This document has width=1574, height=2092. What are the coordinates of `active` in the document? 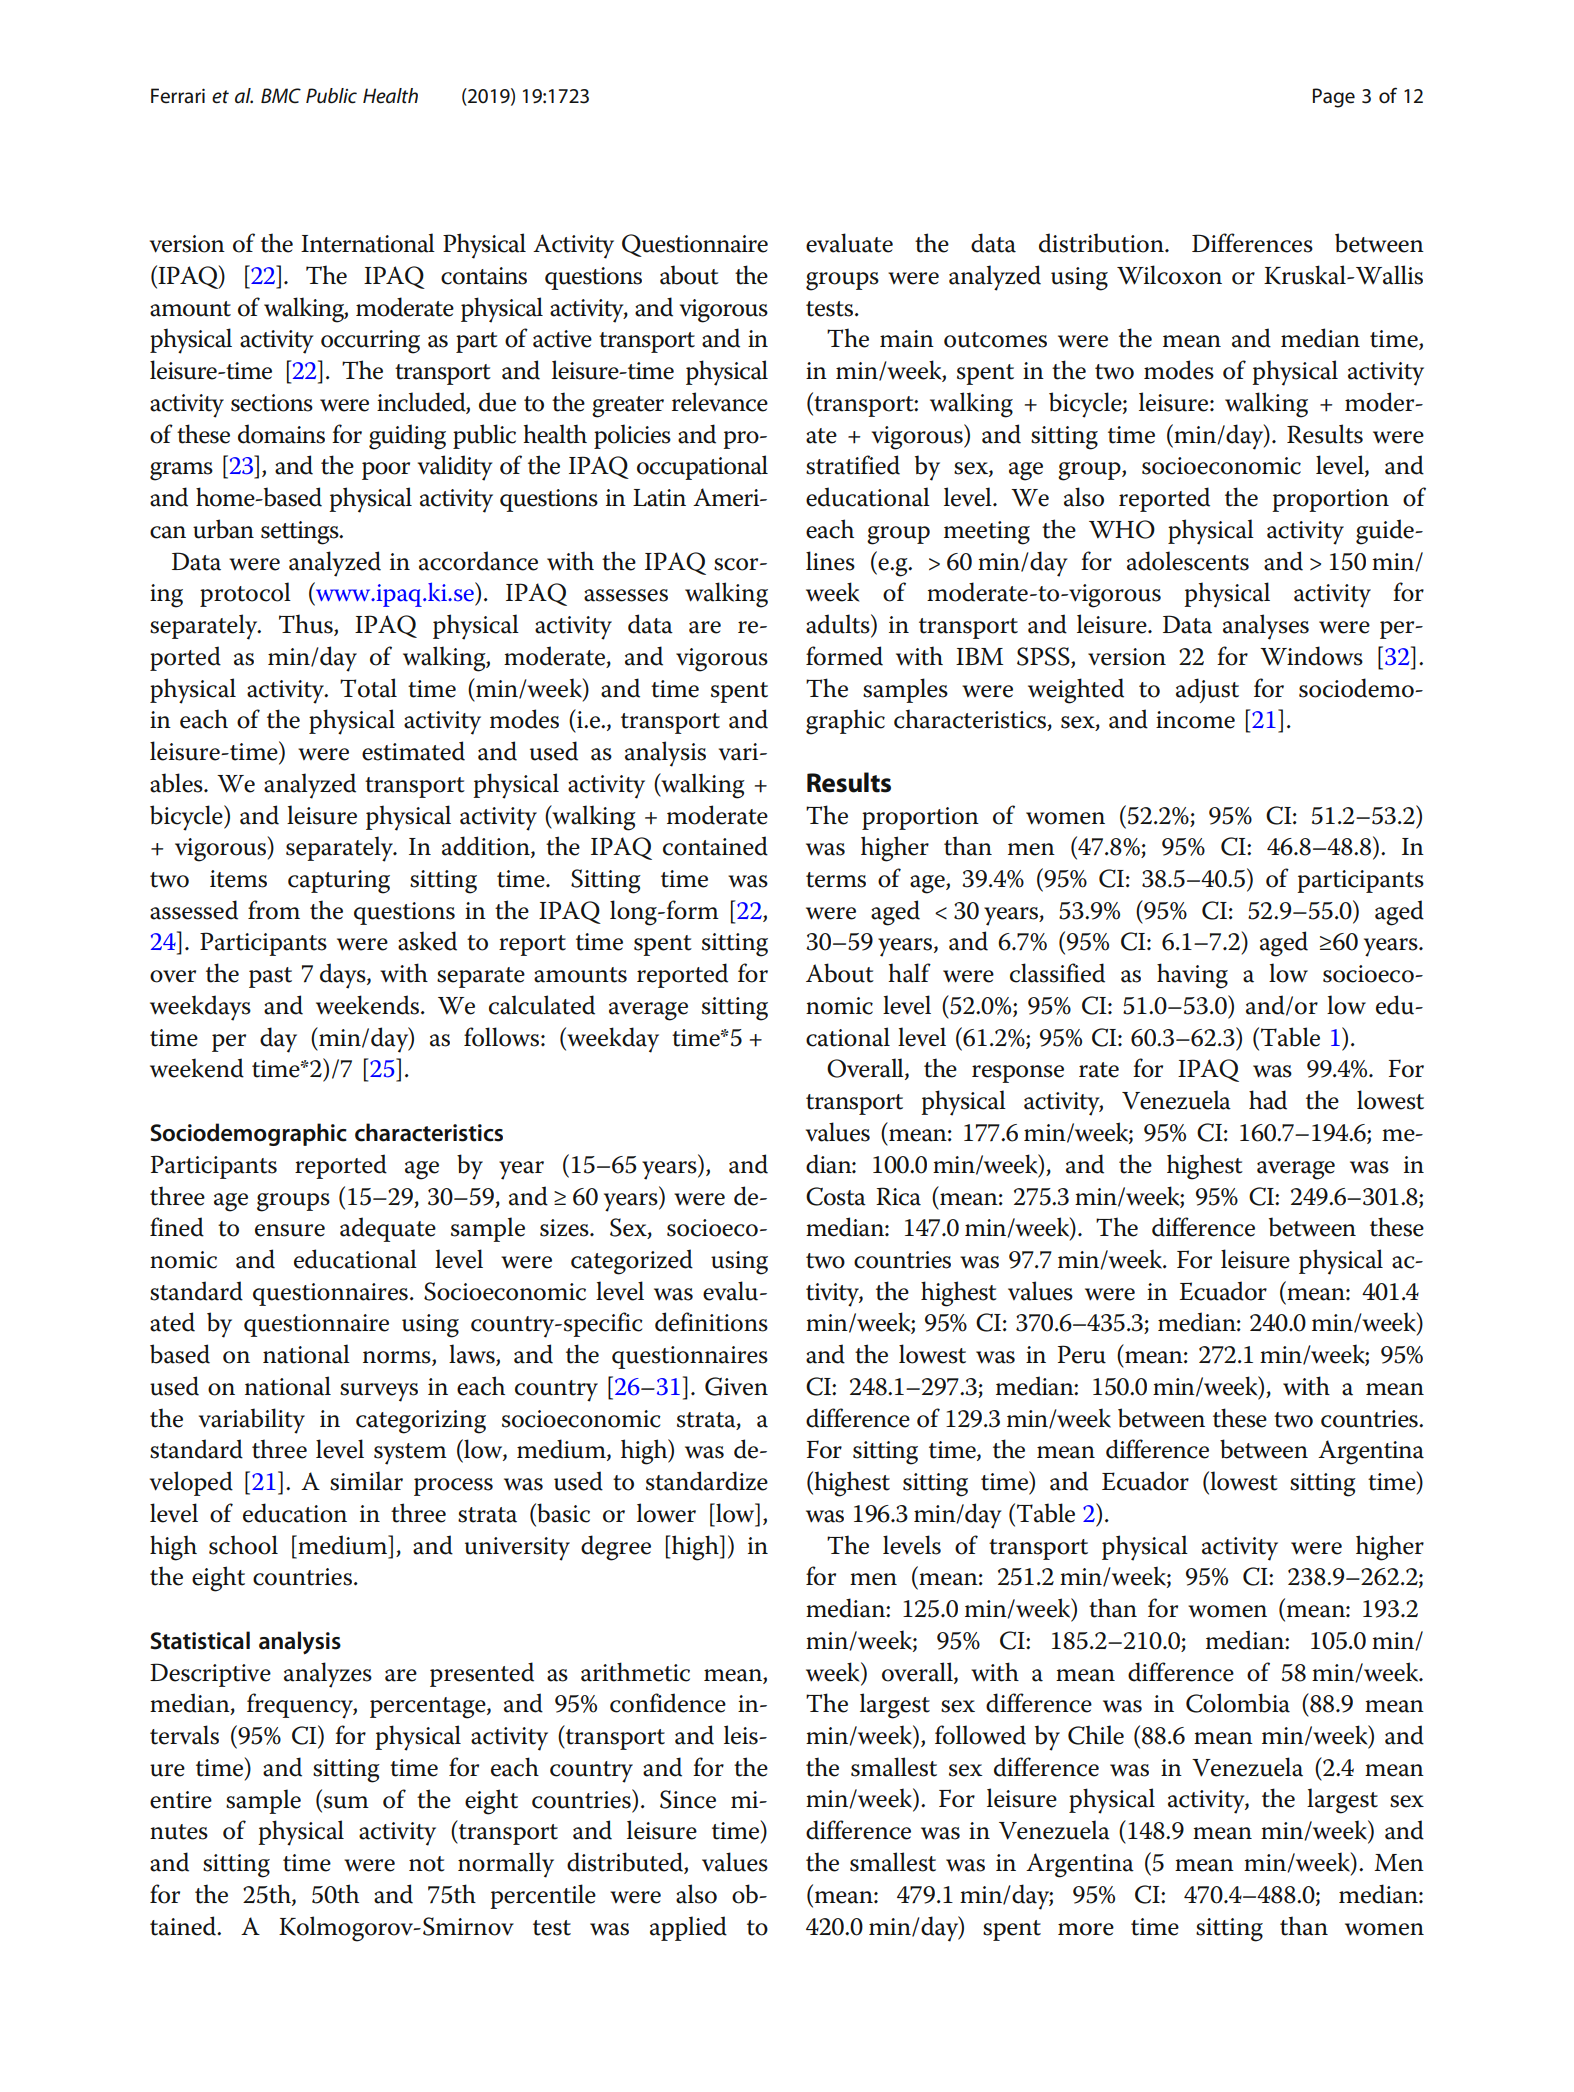 It's located at (562, 339).
